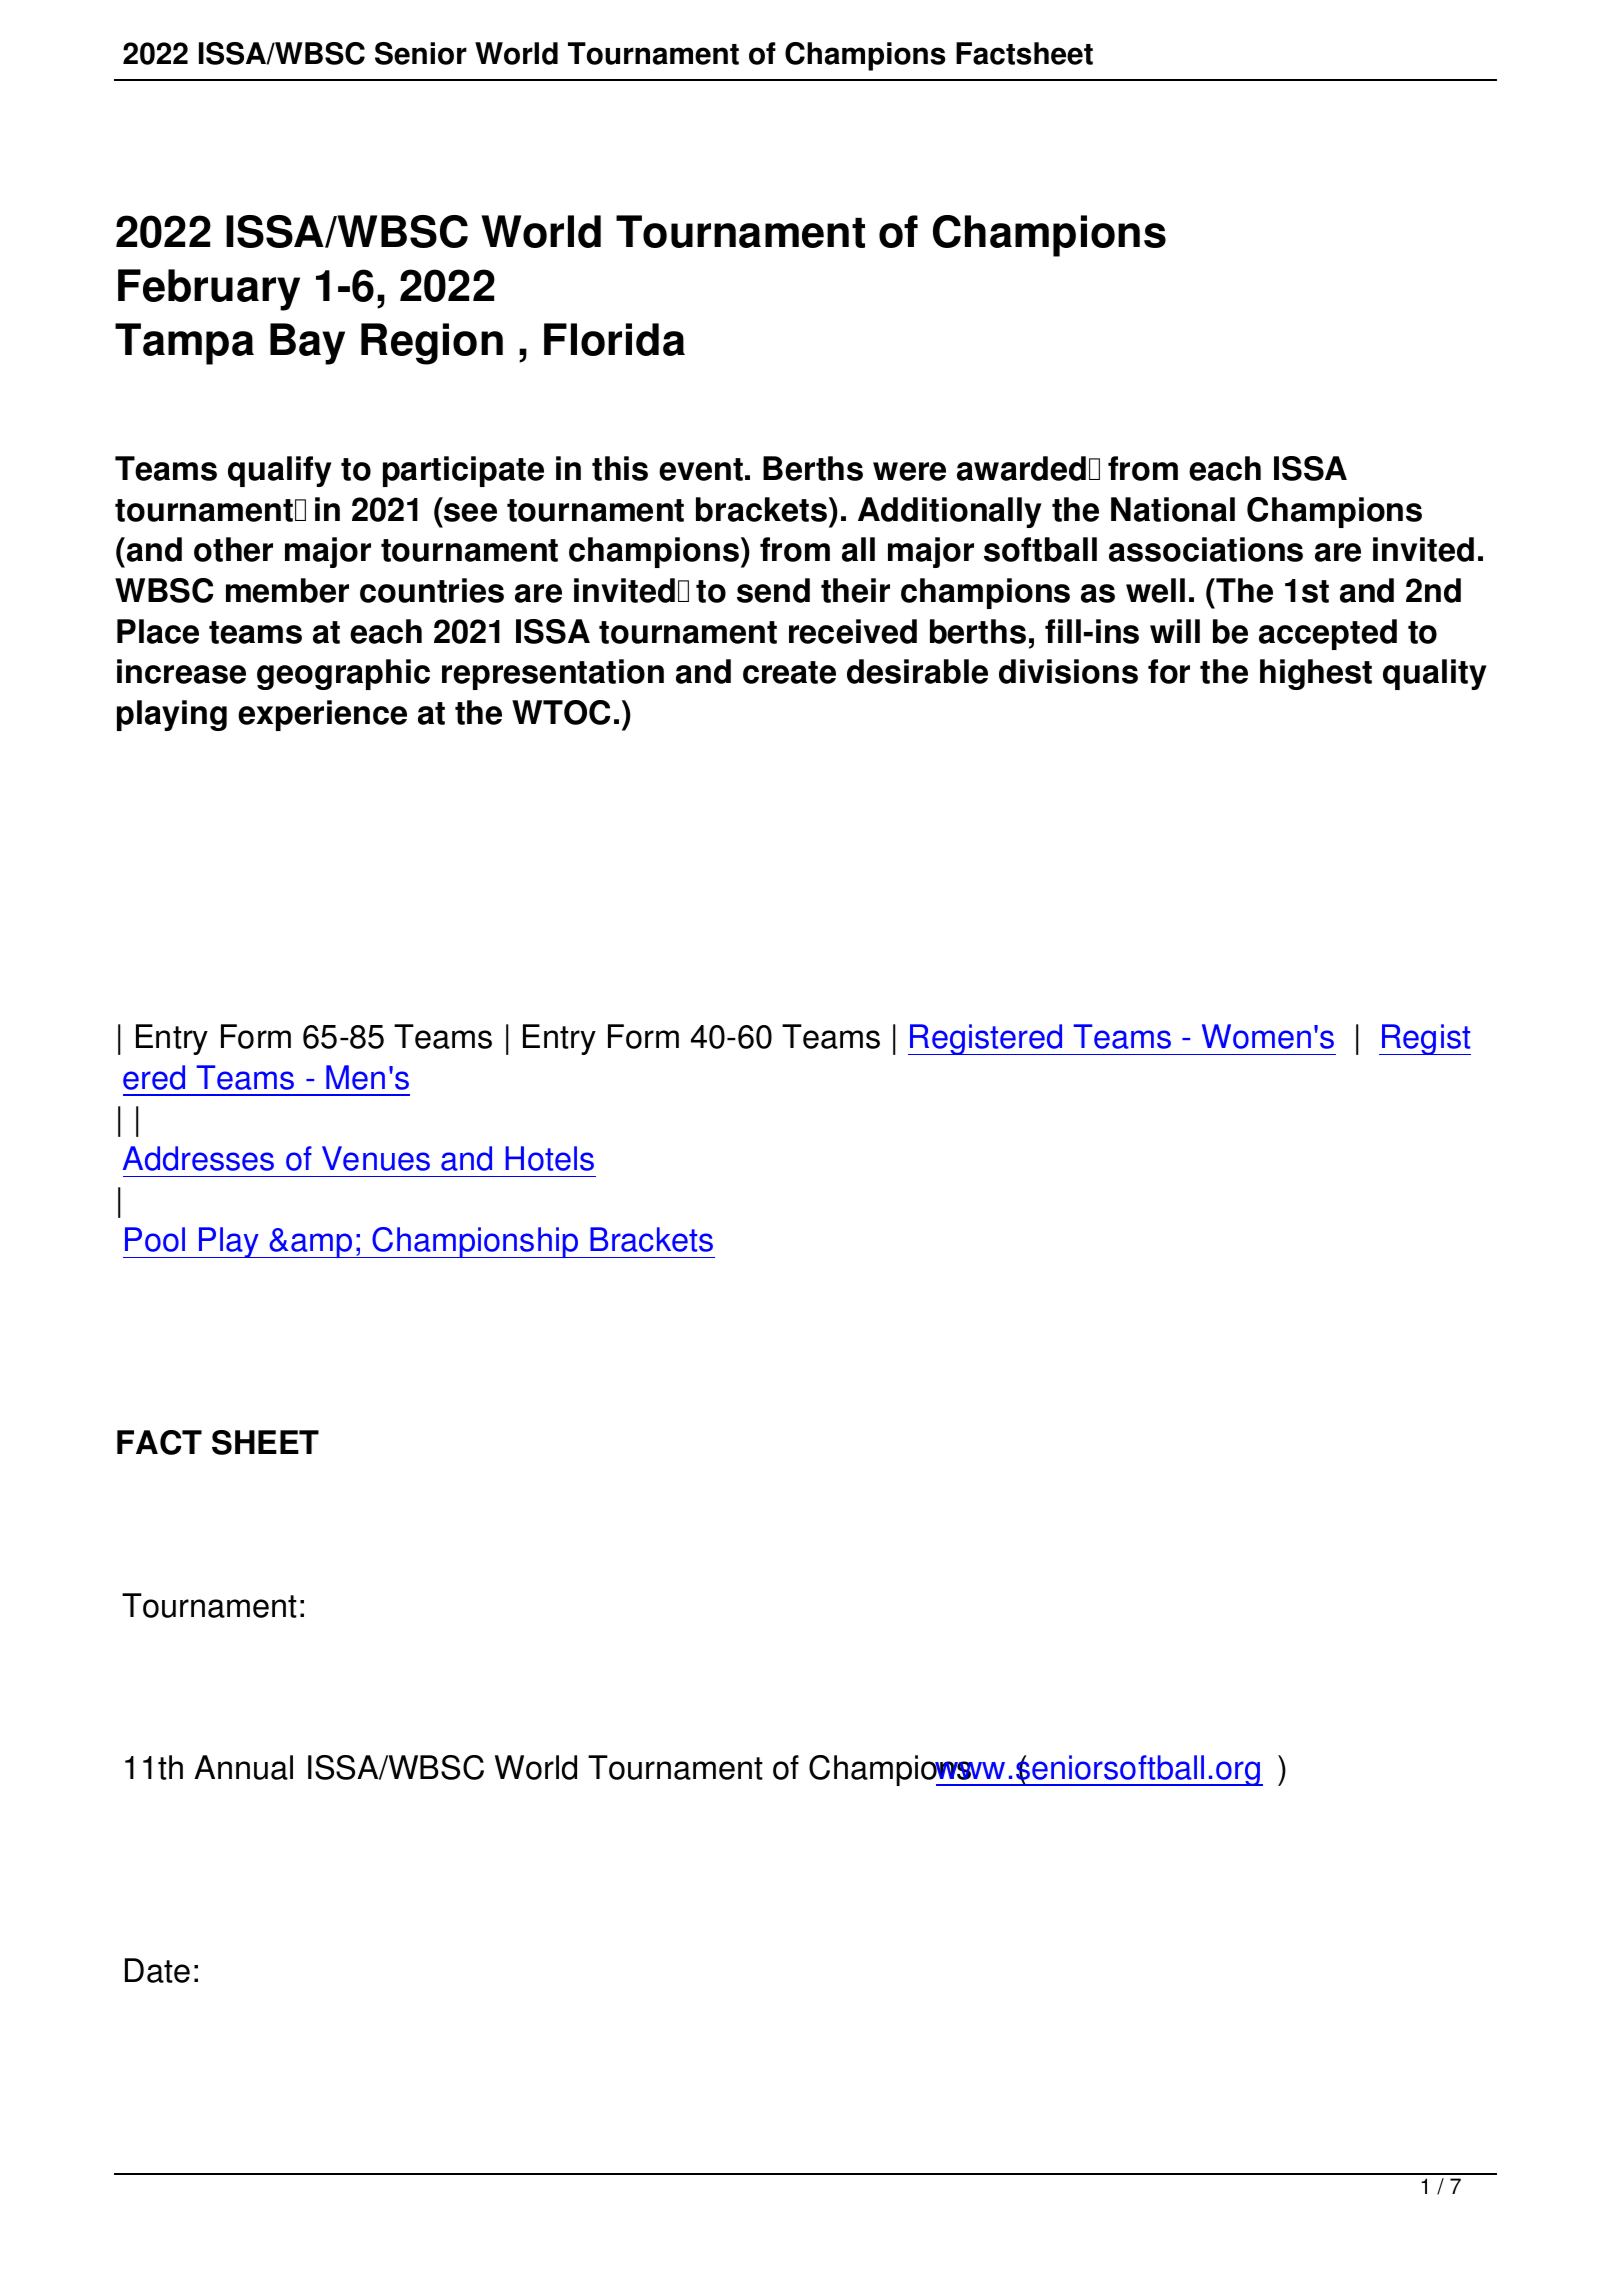 The width and height of the screenshot is (1611, 2278). Describe the element at coordinates (322, 715) in the screenshot. I see `experience` at that location.
